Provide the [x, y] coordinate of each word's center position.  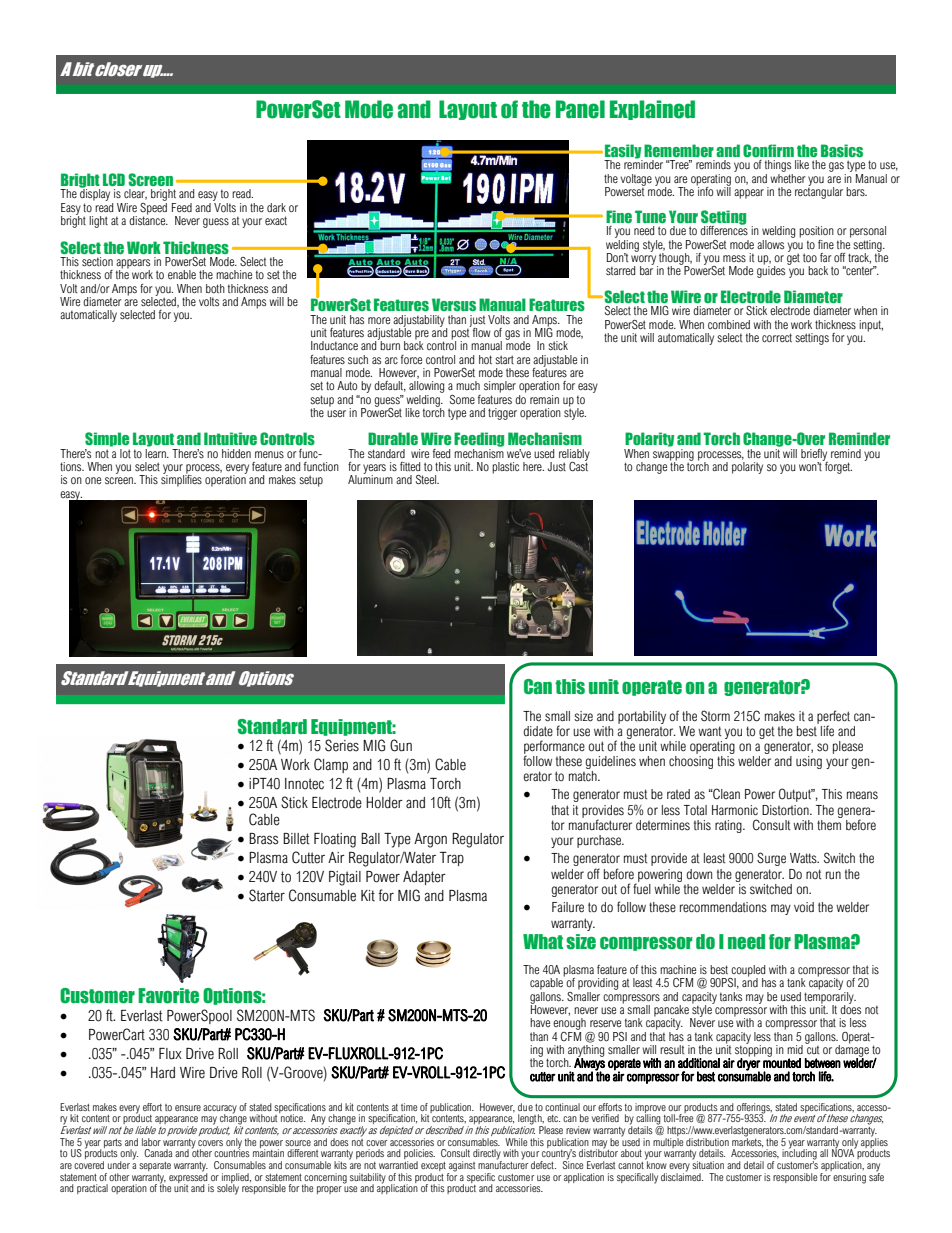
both [215, 288]
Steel [427, 479]
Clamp [331, 765]
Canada [158, 1153]
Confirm [768, 150]
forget [837, 467]
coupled [747, 972]
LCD [114, 179]
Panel [580, 109]
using [809, 762]
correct [777, 337]
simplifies [181, 480]
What [543, 941]
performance [554, 748]
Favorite [168, 996]
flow [481, 331]
